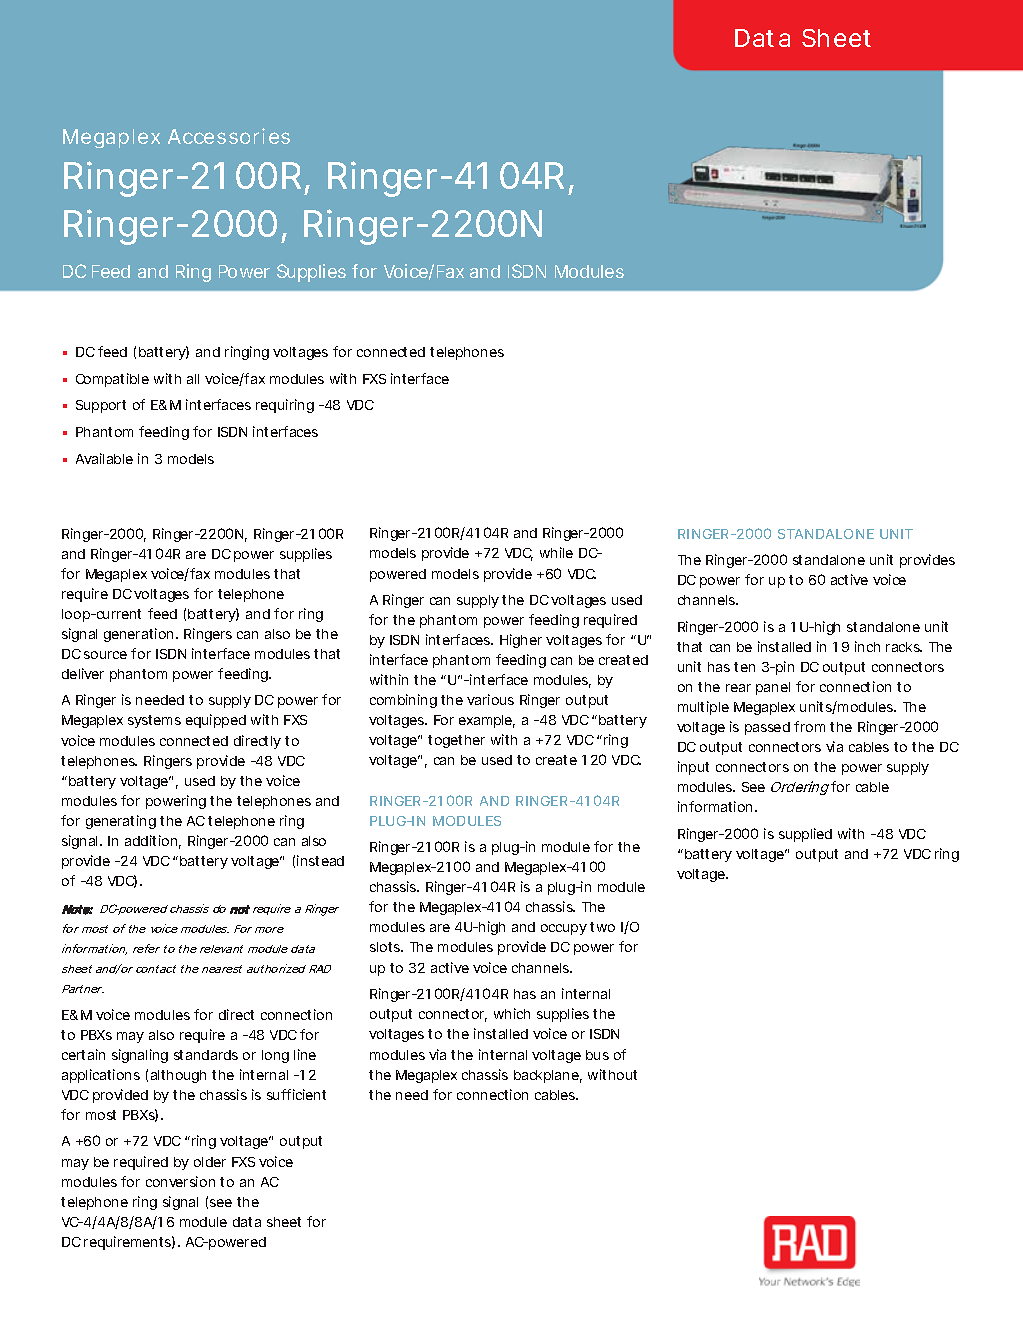 Image resolution: width=1023 pixels, height=1323 pixels. Describe the element at coordinates (104, 458) in the page. I see `Available` at that location.
